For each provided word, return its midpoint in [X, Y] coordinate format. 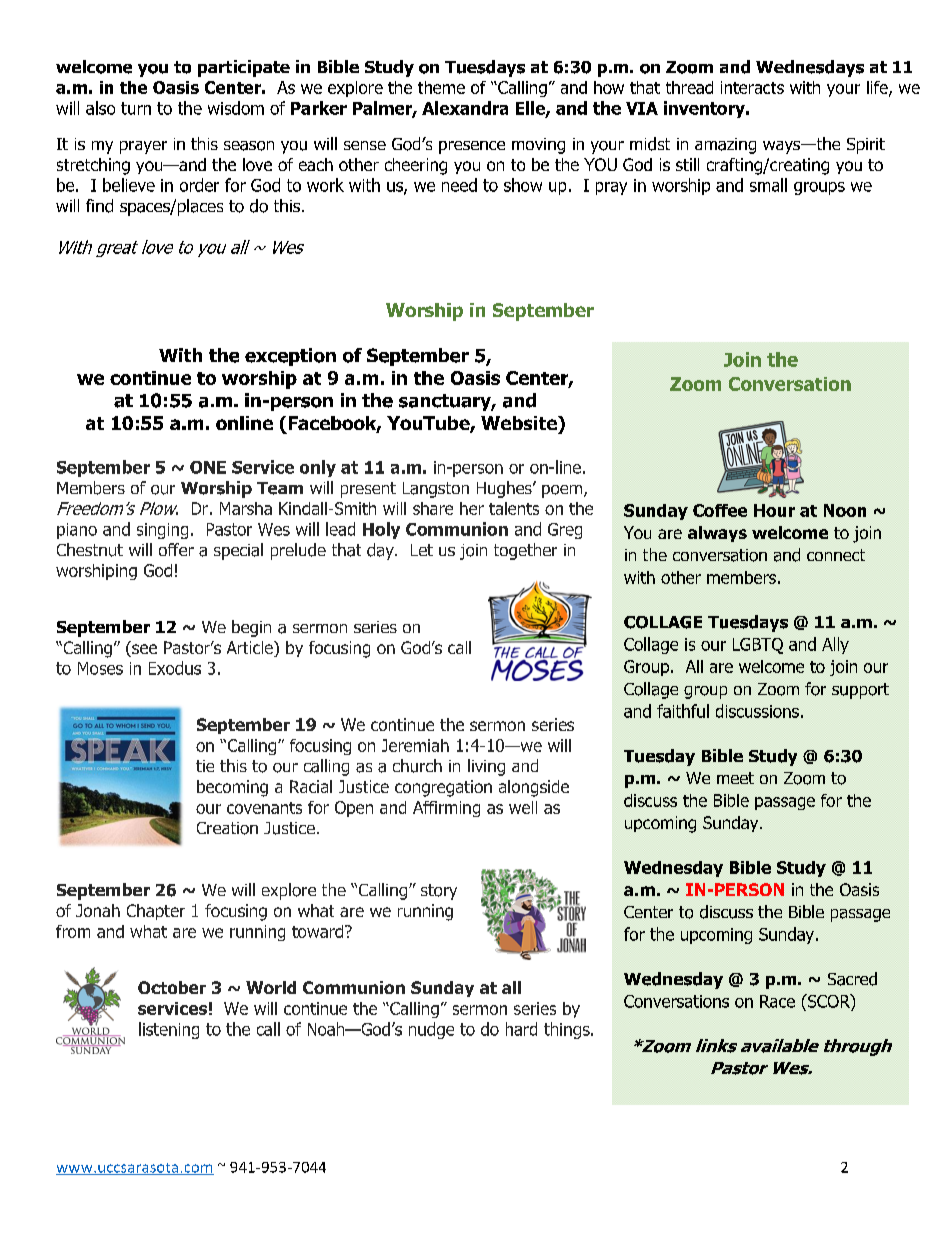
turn [136, 108]
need [459, 185]
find [99, 206]
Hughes [505, 489]
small [768, 185]
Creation [227, 828]
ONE [208, 467]
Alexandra [465, 108]
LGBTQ [758, 646]
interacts [752, 87]
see [143, 650]
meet [735, 778]
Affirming [446, 809]
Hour [774, 510]
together [525, 551]
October [172, 987]
